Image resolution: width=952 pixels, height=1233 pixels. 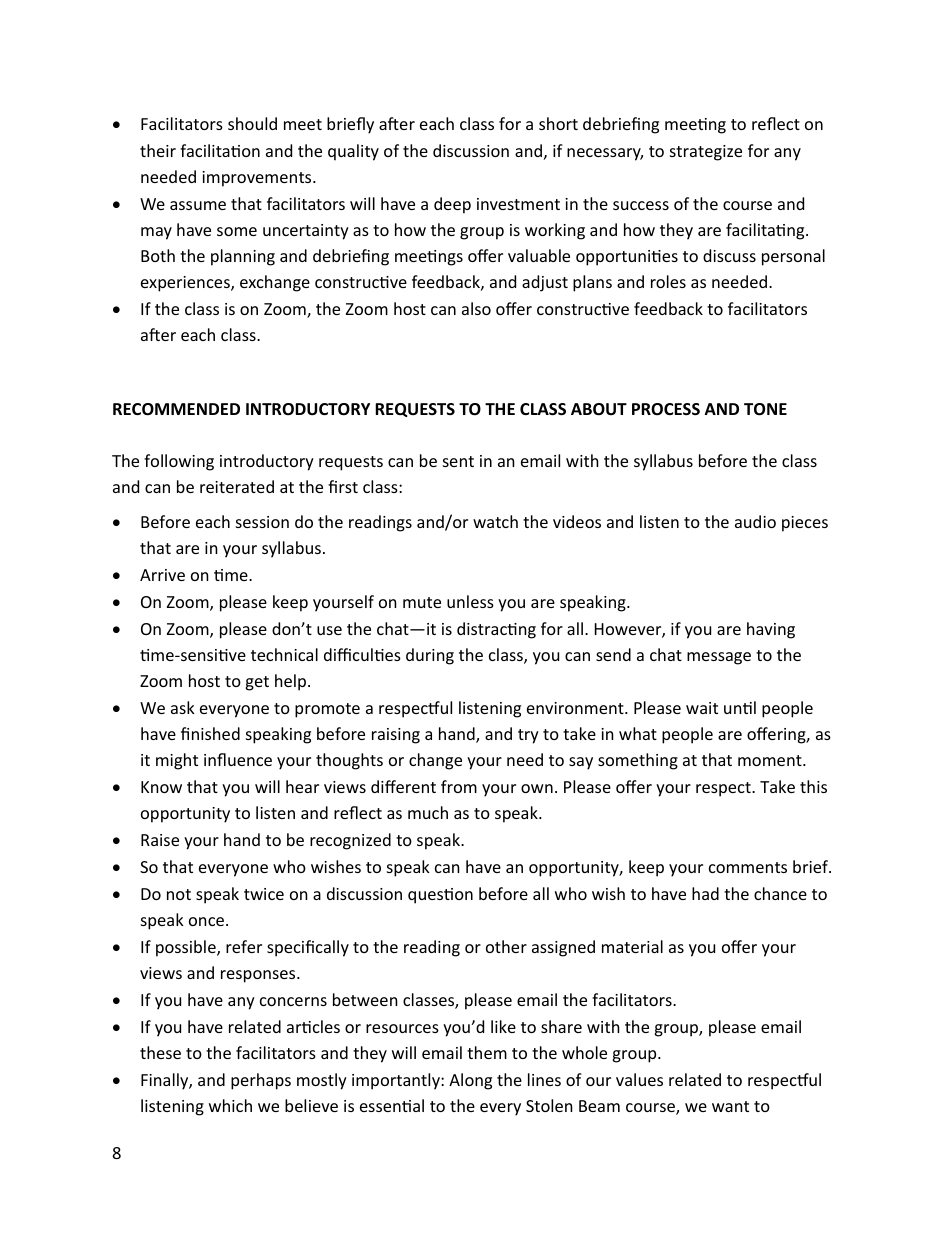 What do you see at coordinates (476, 308) in the page?
I see `also` at bounding box center [476, 308].
